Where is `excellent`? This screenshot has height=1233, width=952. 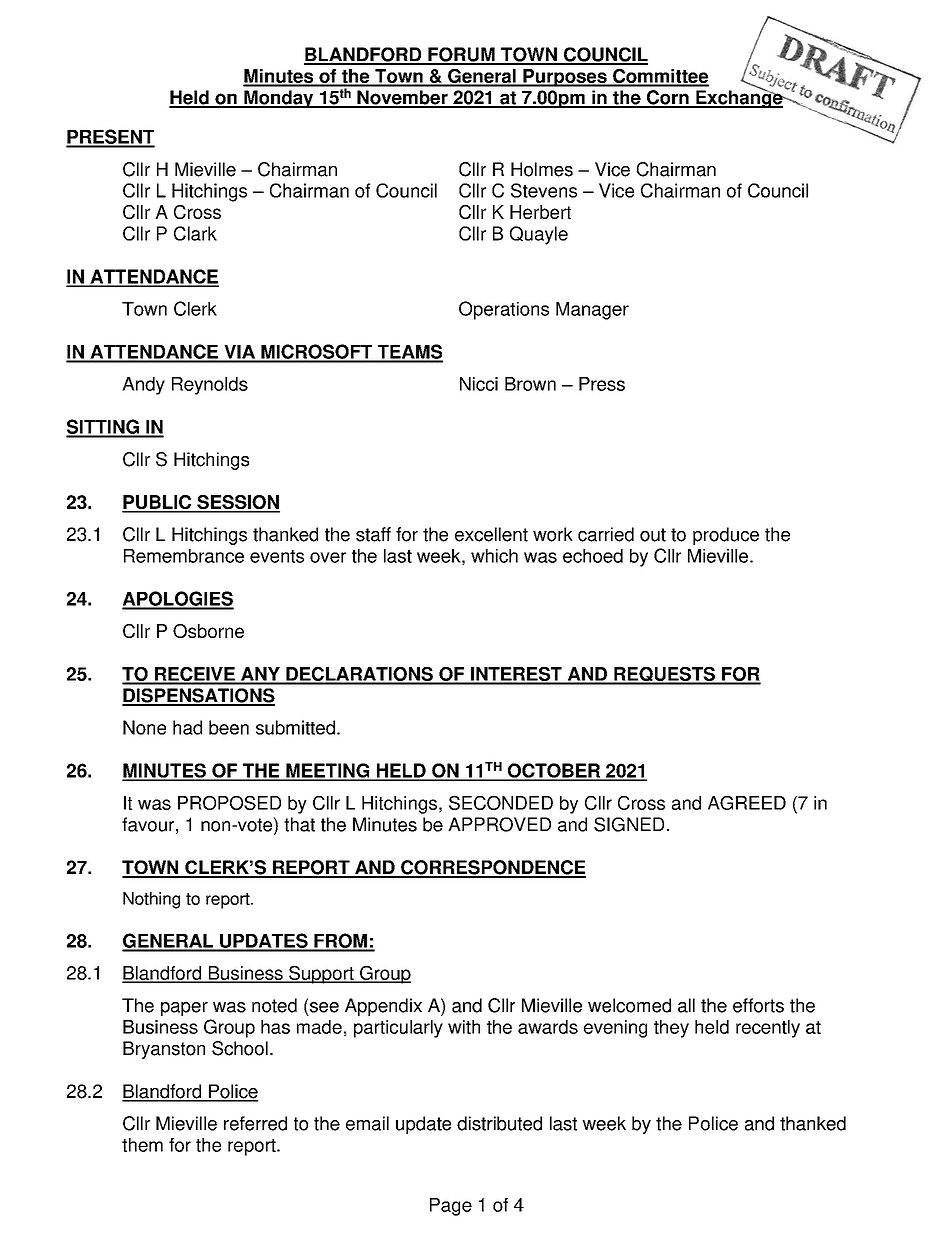
excellent is located at coordinates (491, 534).
